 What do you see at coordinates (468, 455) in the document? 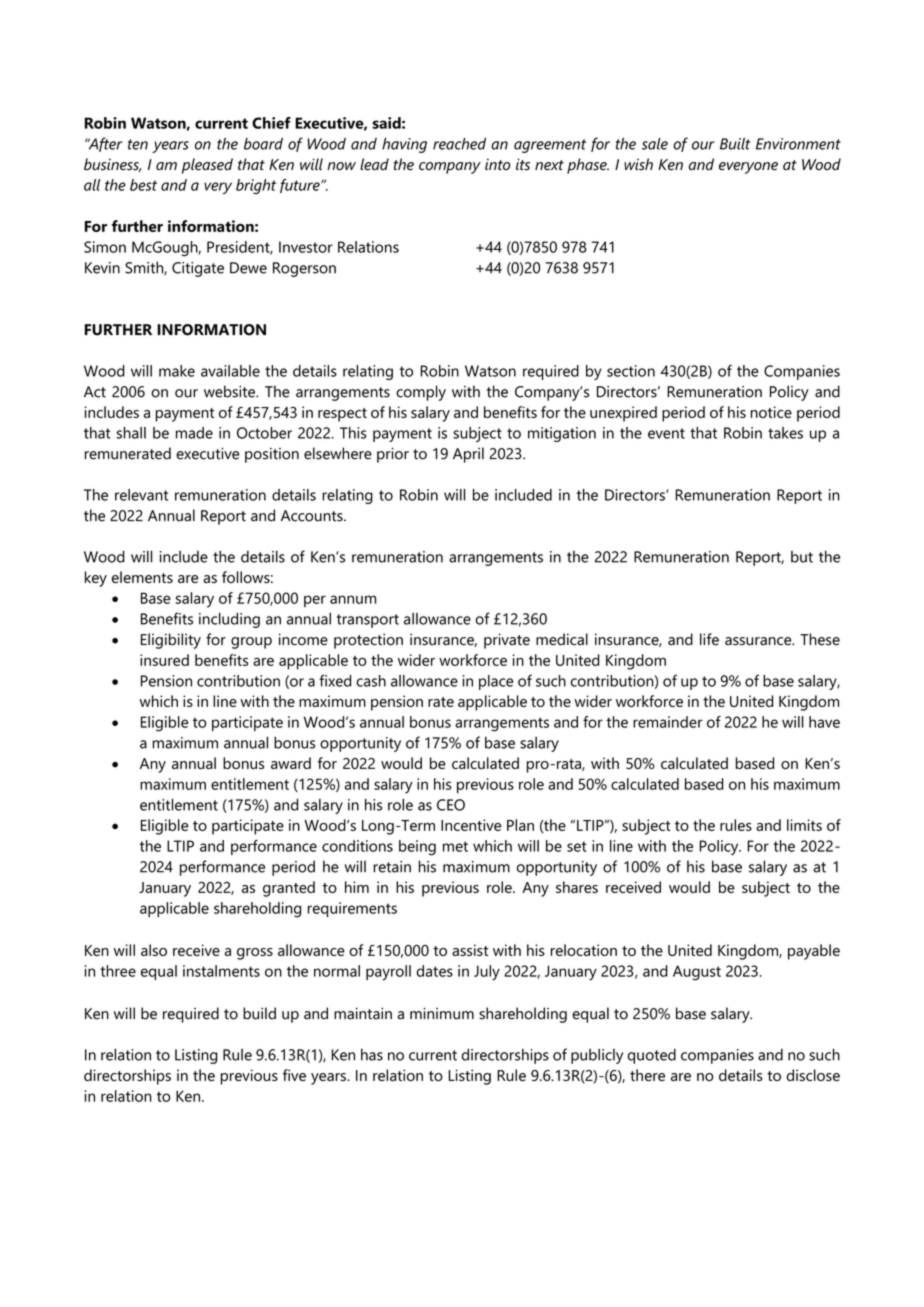
I see `April` at bounding box center [468, 455].
